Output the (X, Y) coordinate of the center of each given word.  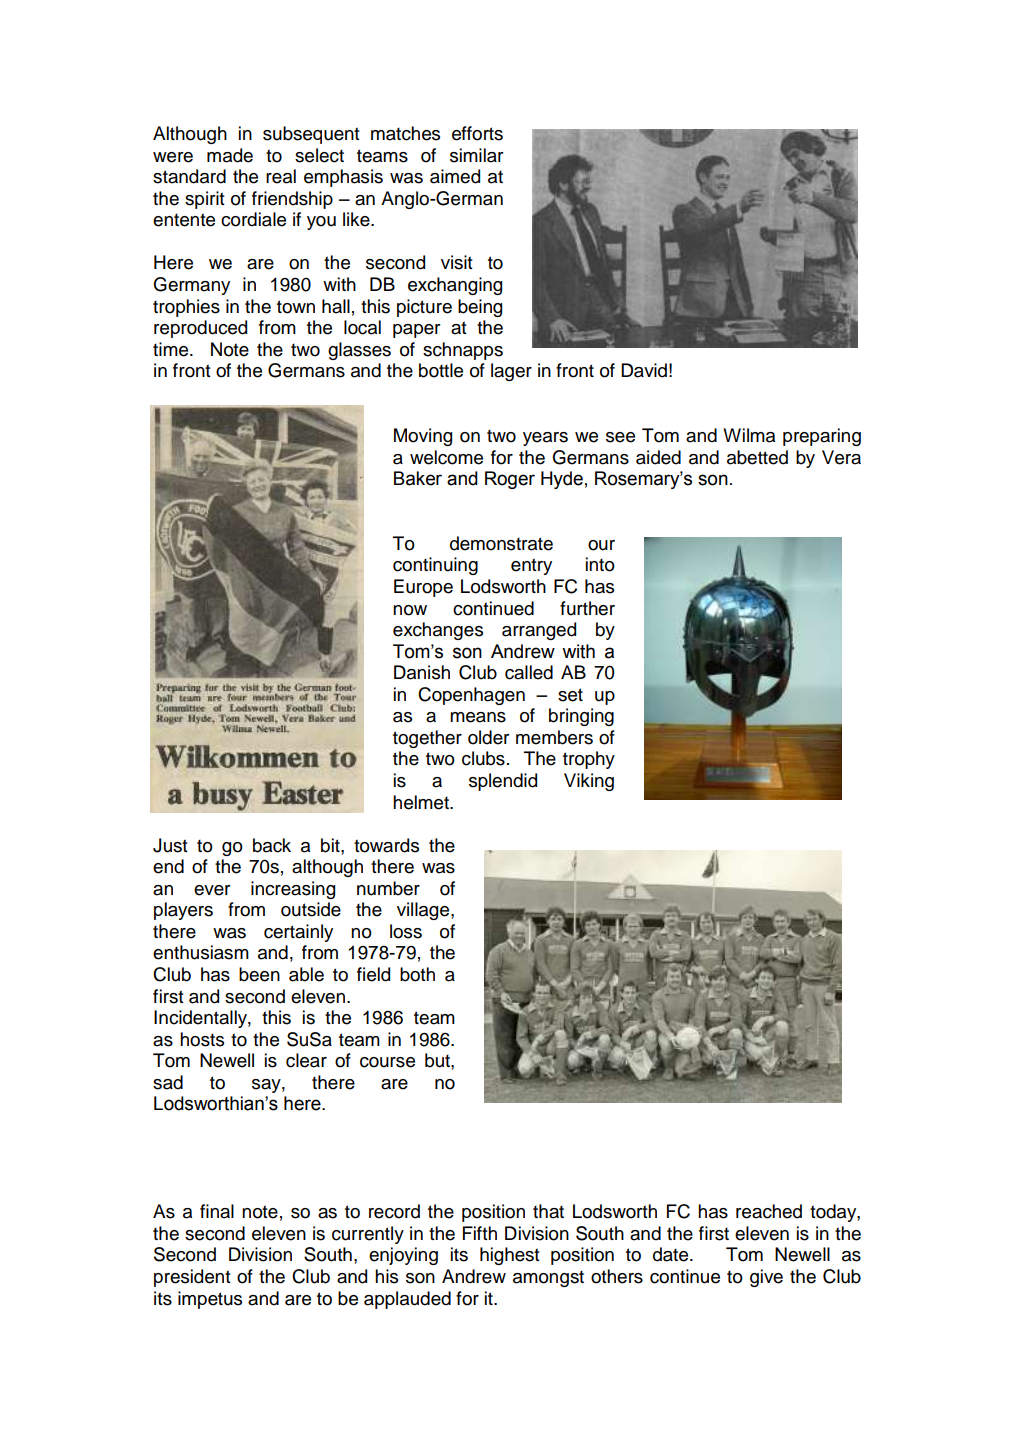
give (766, 1278)
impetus (210, 1300)
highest (510, 1256)
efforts (477, 133)
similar (477, 155)
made (230, 155)
